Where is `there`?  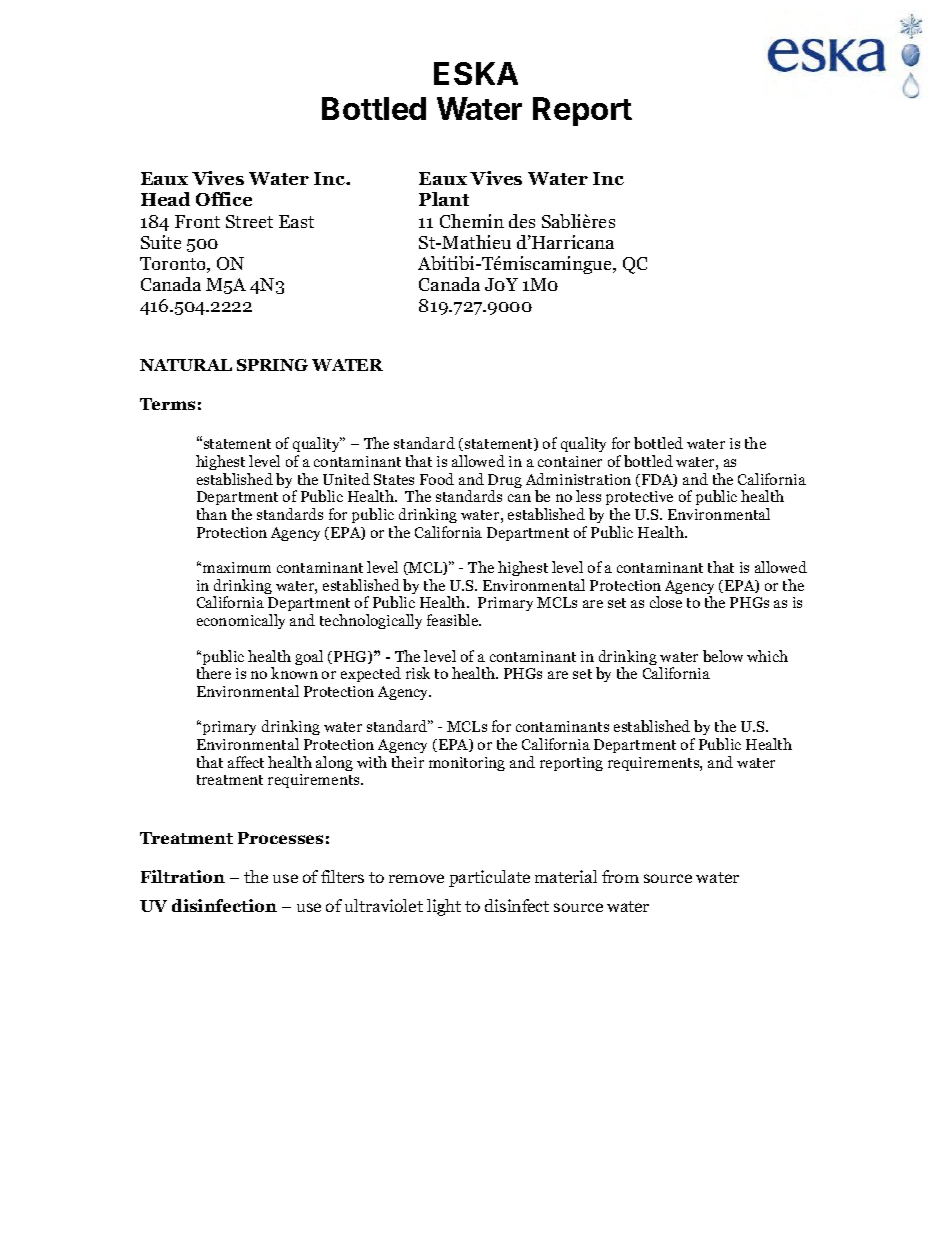
there is located at coordinates (214, 673).
